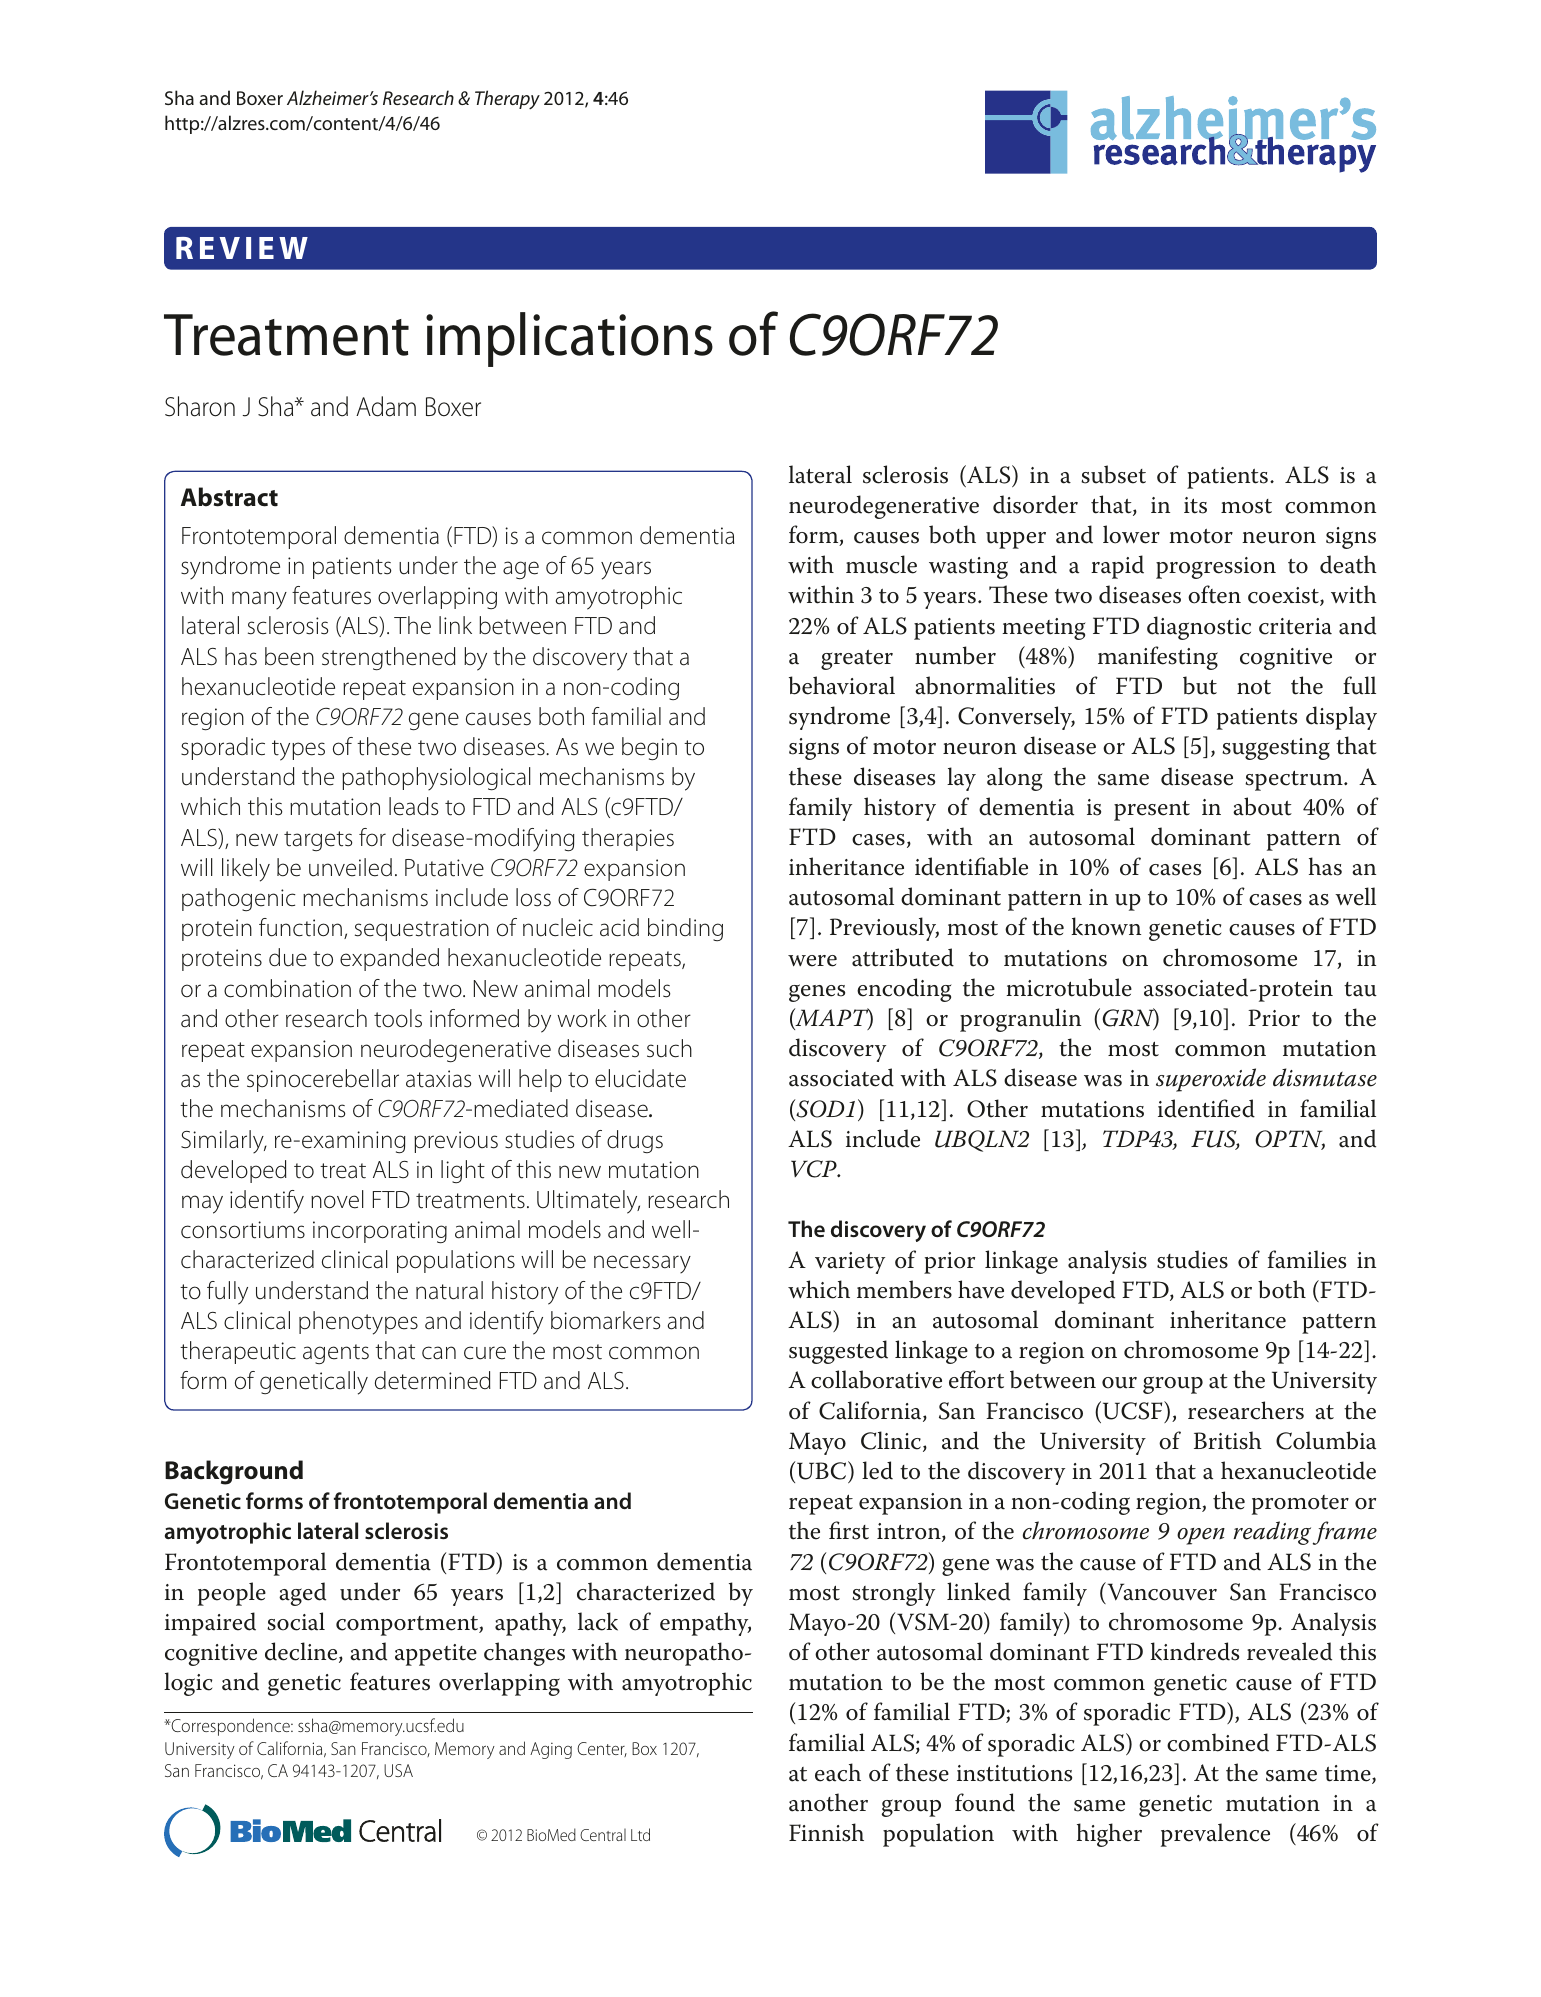  What do you see at coordinates (1106, 926) in the screenshot?
I see `known` at bounding box center [1106, 926].
